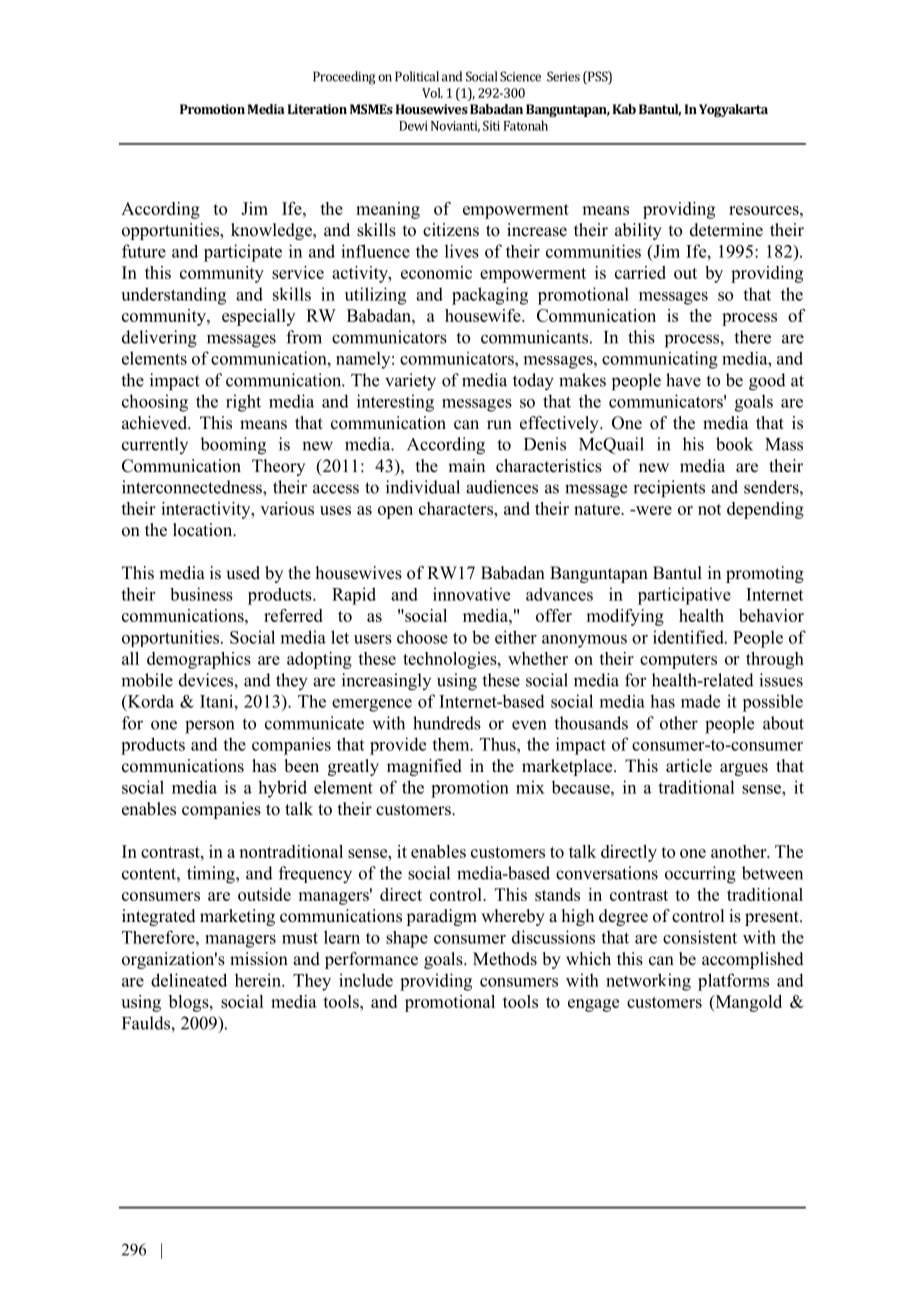  Describe the element at coordinates (258, 317) in the screenshot. I see `especially` at that location.
